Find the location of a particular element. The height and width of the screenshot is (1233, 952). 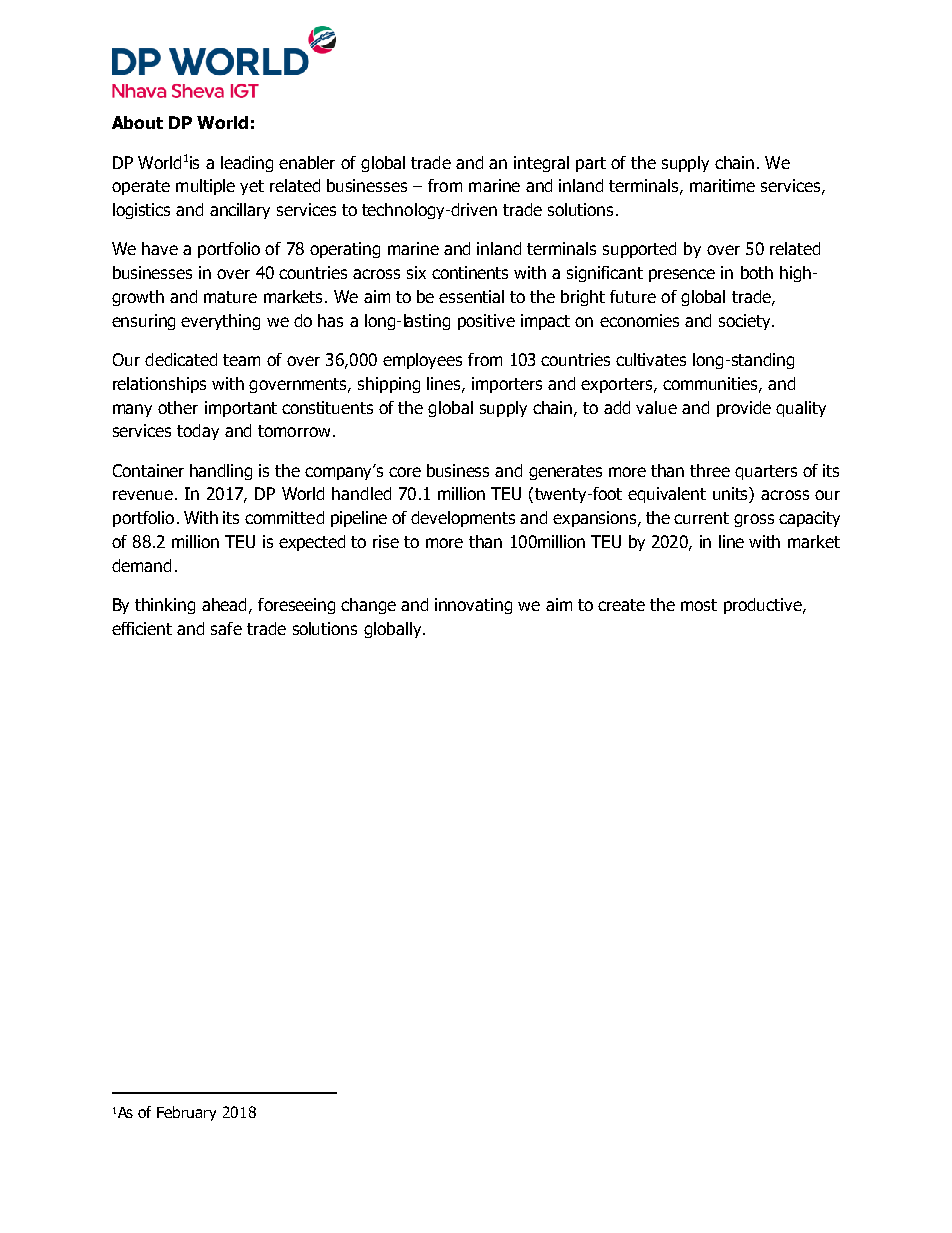

leading is located at coordinates (247, 164).
